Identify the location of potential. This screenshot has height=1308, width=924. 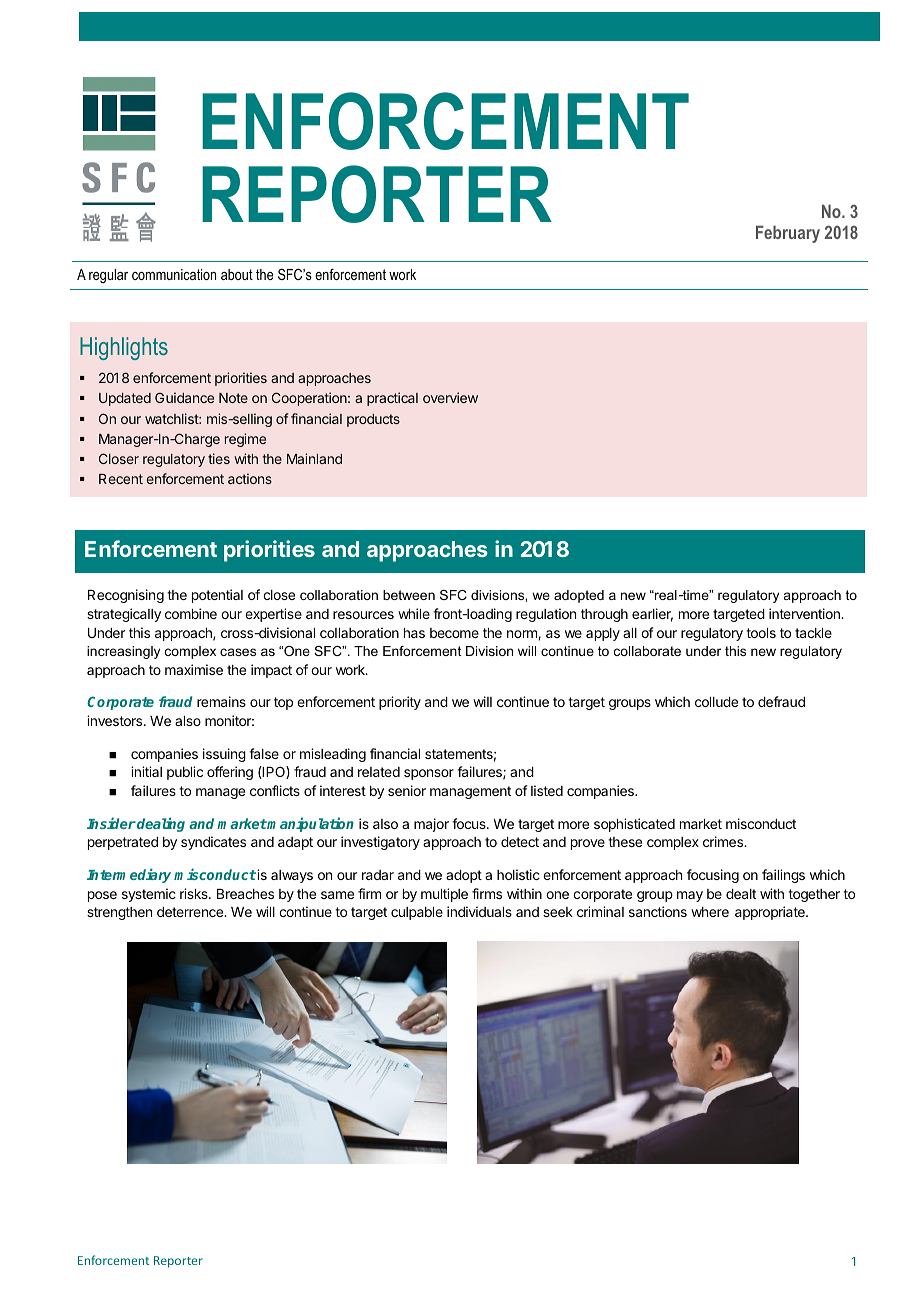
(217, 596).
